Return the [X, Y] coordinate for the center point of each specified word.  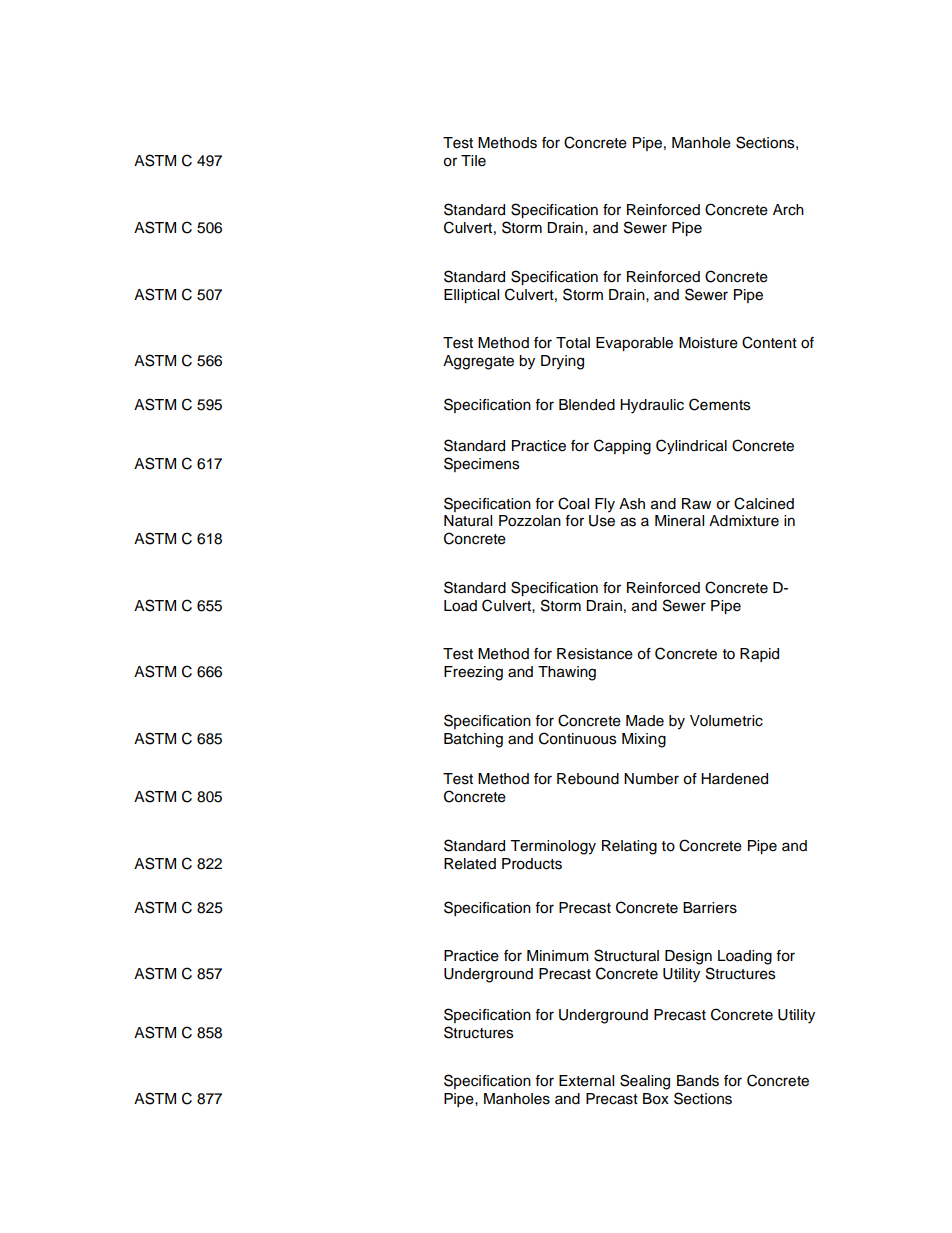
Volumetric [726, 721]
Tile [473, 161]
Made [645, 721]
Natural [468, 521]
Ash [632, 504]
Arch [788, 210]
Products [532, 864]
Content [769, 342]
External [586, 1081]
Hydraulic [652, 406]
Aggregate [478, 362]
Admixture [744, 521]
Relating [629, 847]
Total [573, 343]
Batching [473, 740]
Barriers [710, 908]
